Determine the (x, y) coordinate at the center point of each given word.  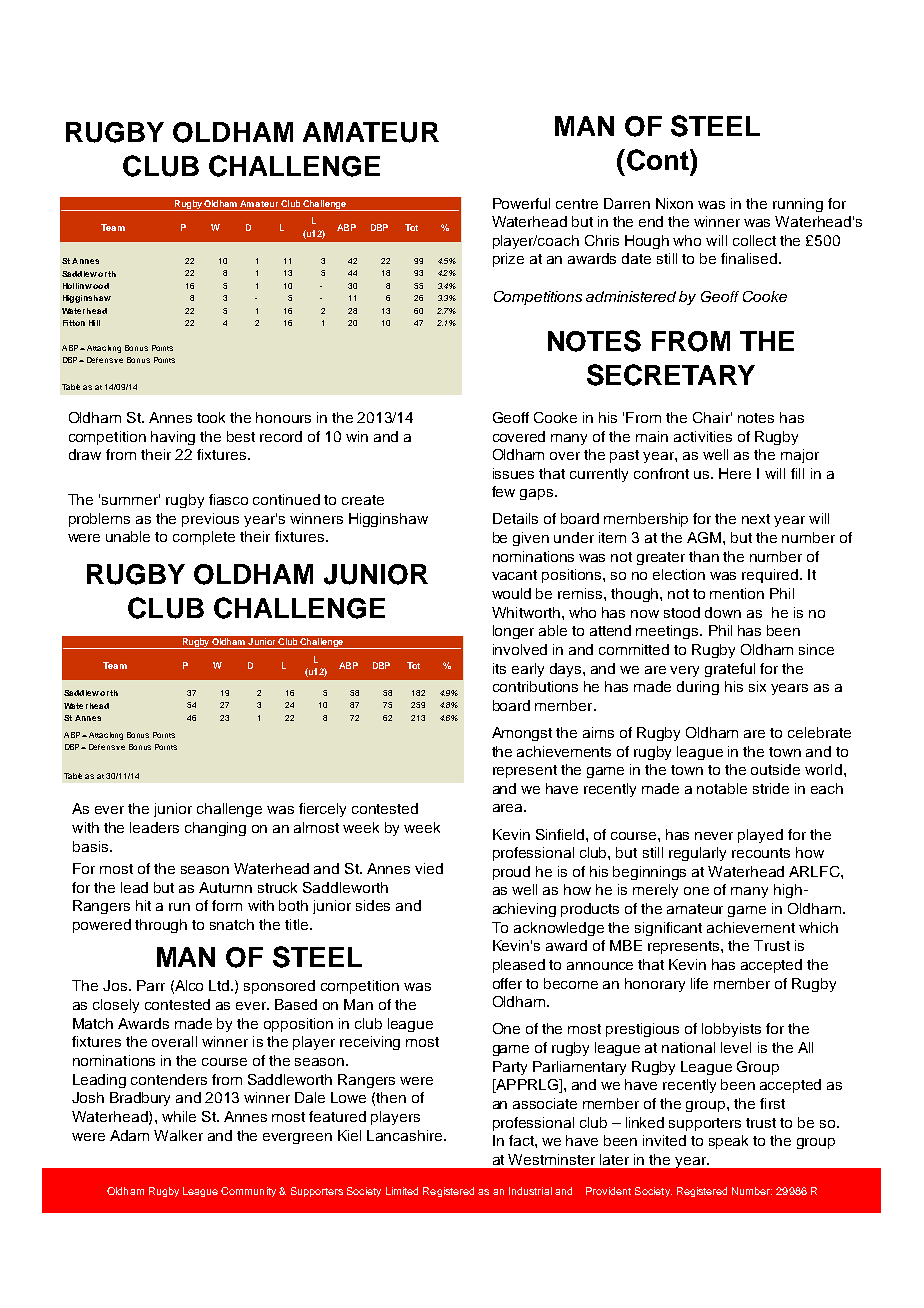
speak (728, 1142)
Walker (178, 1135)
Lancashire (406, 1135)
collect (754, 240)
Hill (94, 323)
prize (508, 260)
